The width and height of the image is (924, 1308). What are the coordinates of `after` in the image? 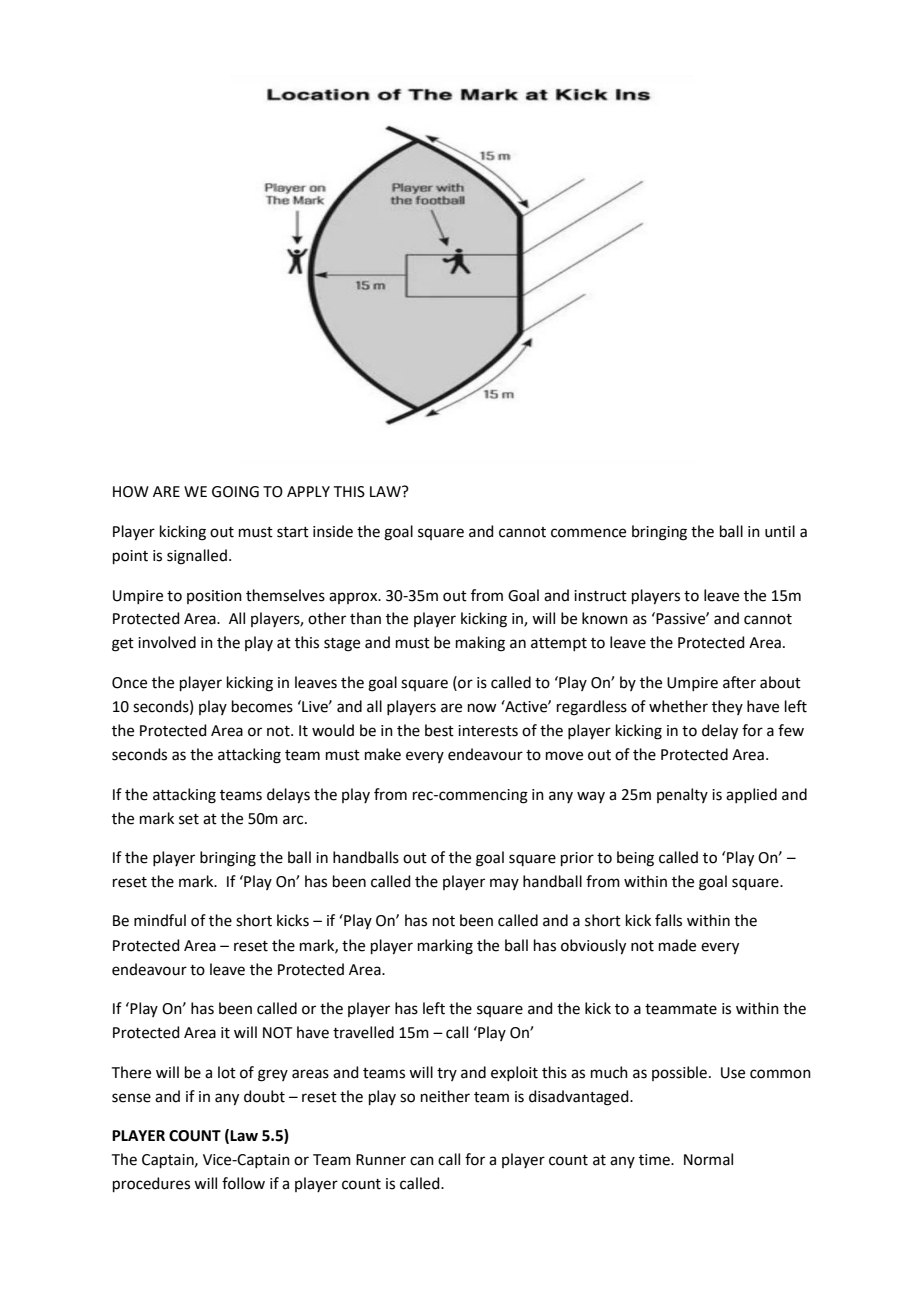 It's located at (739, 682).
